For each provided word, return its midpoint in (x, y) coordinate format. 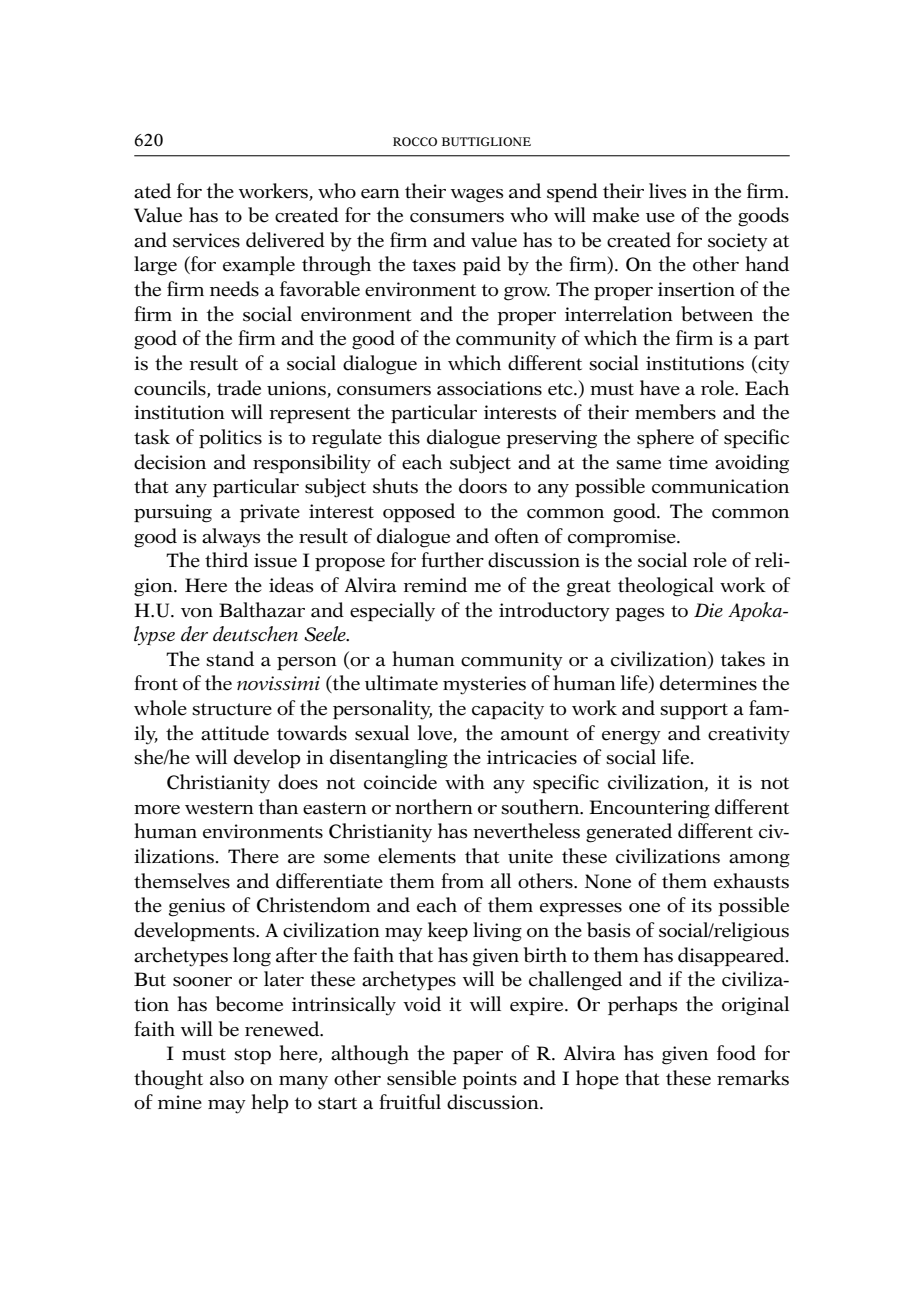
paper (478, 1058)
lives (668, 191)
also (227, 1078)
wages (477, 196)
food (736, 1053)
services (206, 240)
